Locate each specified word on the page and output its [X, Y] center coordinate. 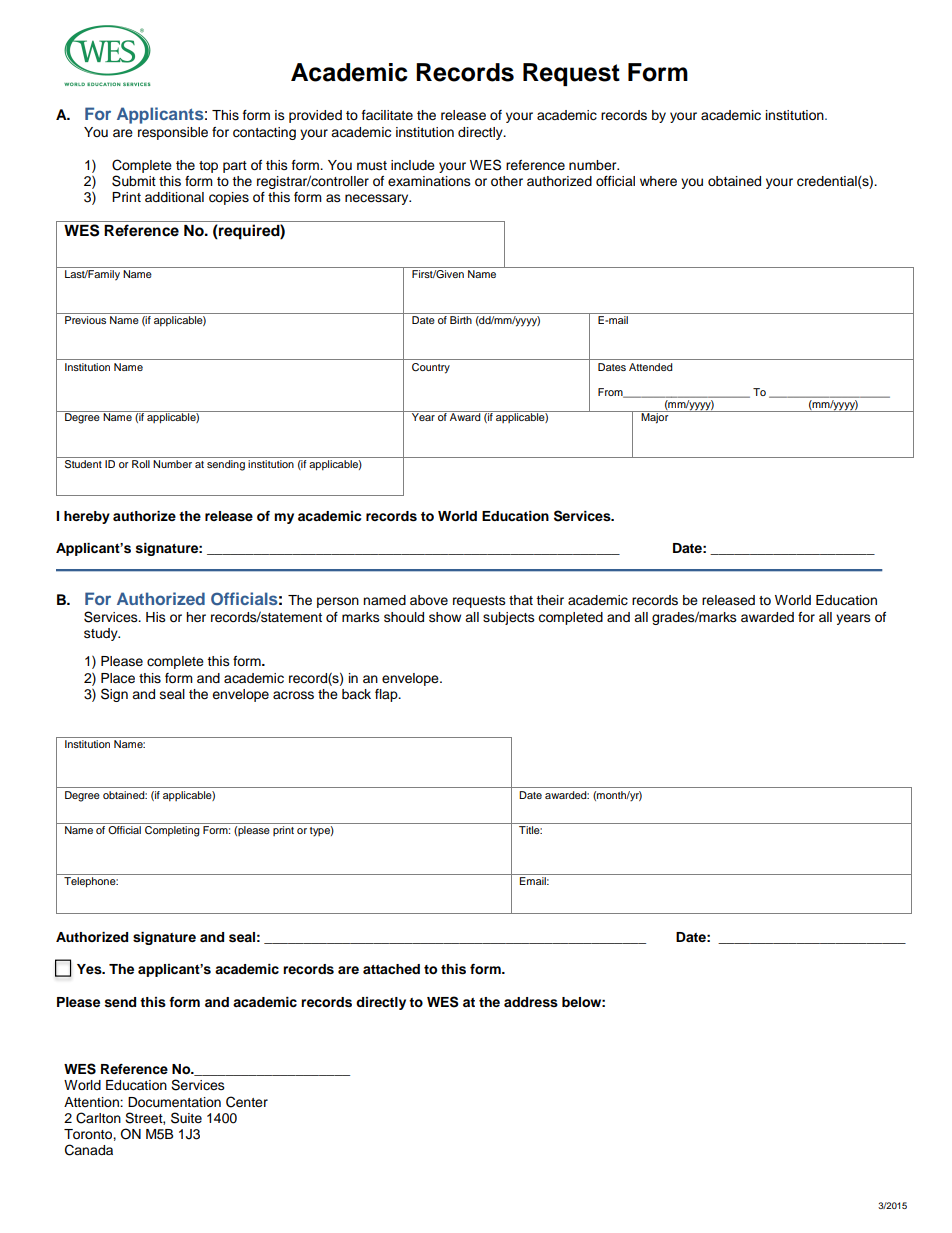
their [550, 600]
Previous [85, 320]
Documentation [174, 1102]
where [658, 181]
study [102, 634]
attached [391, 969]
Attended [650, 367]
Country [431, 368]
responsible [173, 133]
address [531, 1002]
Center [247, 1102]
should [404, 617]
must [372, 165]
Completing [172, 831]
